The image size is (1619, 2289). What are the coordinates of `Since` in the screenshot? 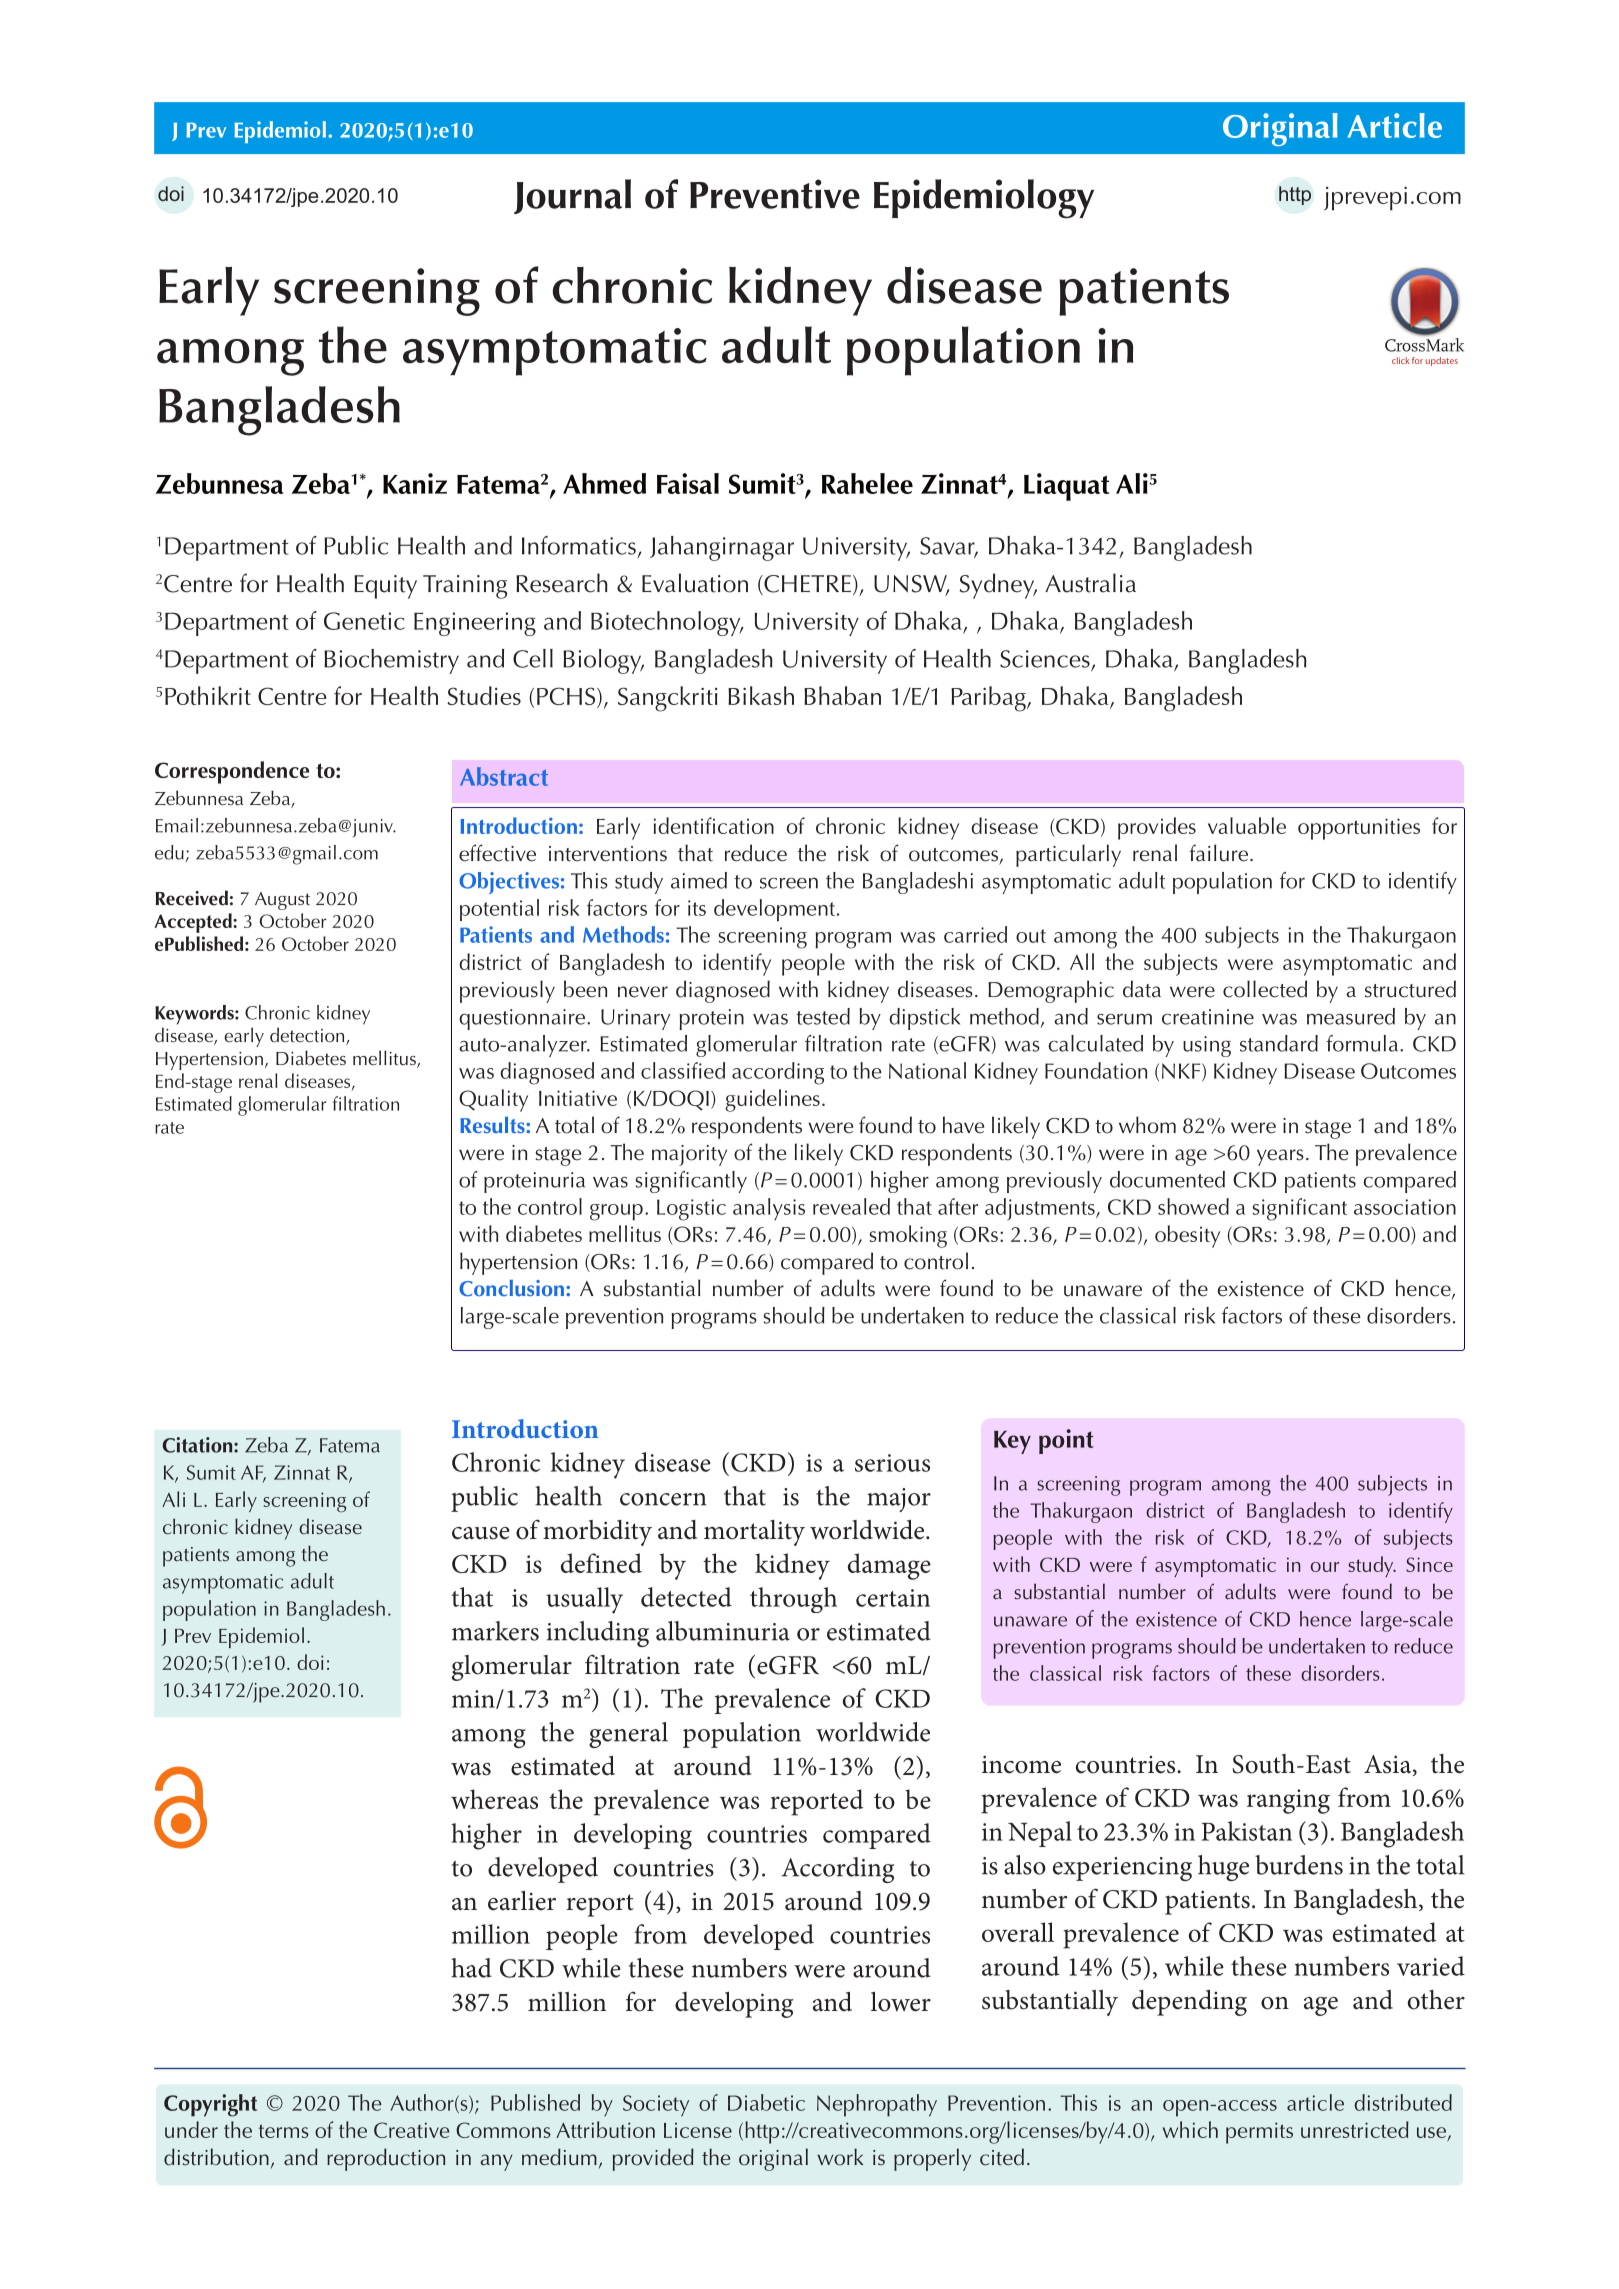 It's located at (1429, 1564).
